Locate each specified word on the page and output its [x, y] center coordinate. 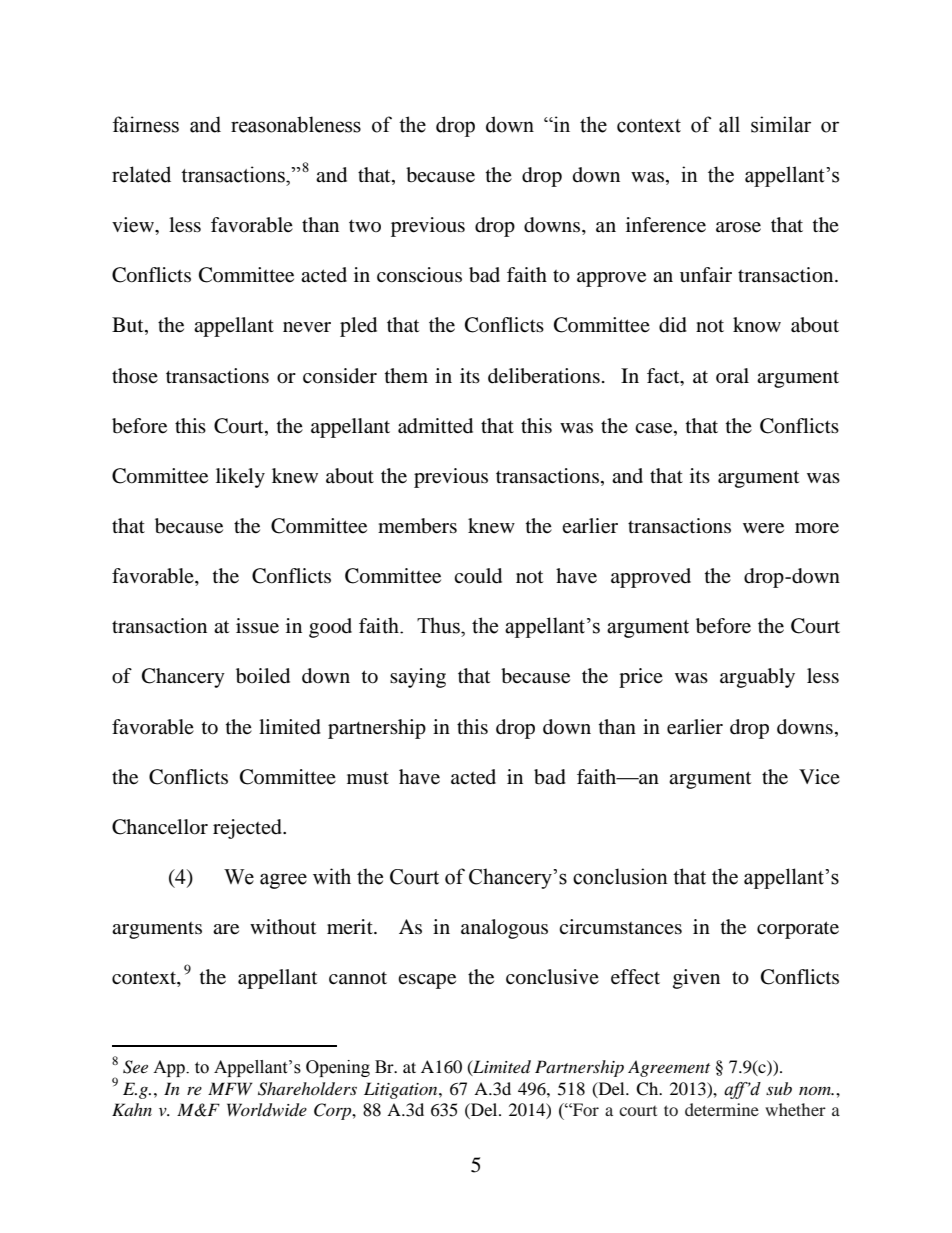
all [729, 124]
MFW [230, 1088]
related [141, 174]
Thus [439, 625]
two [365, 226]
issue [257, 626]
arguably [757, 678]
